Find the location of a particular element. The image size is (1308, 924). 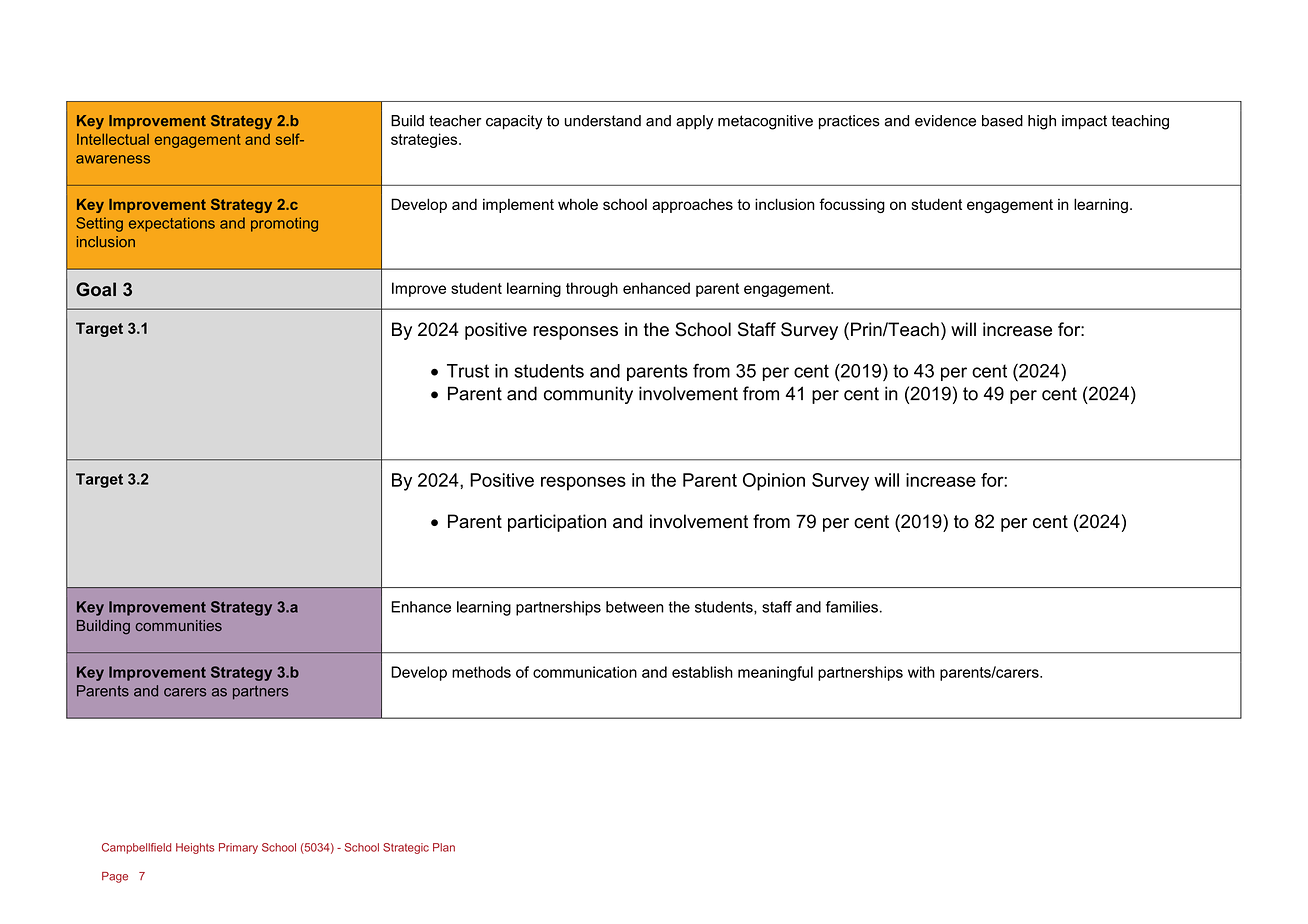

meaningful is located at coordinates (775, 673).
